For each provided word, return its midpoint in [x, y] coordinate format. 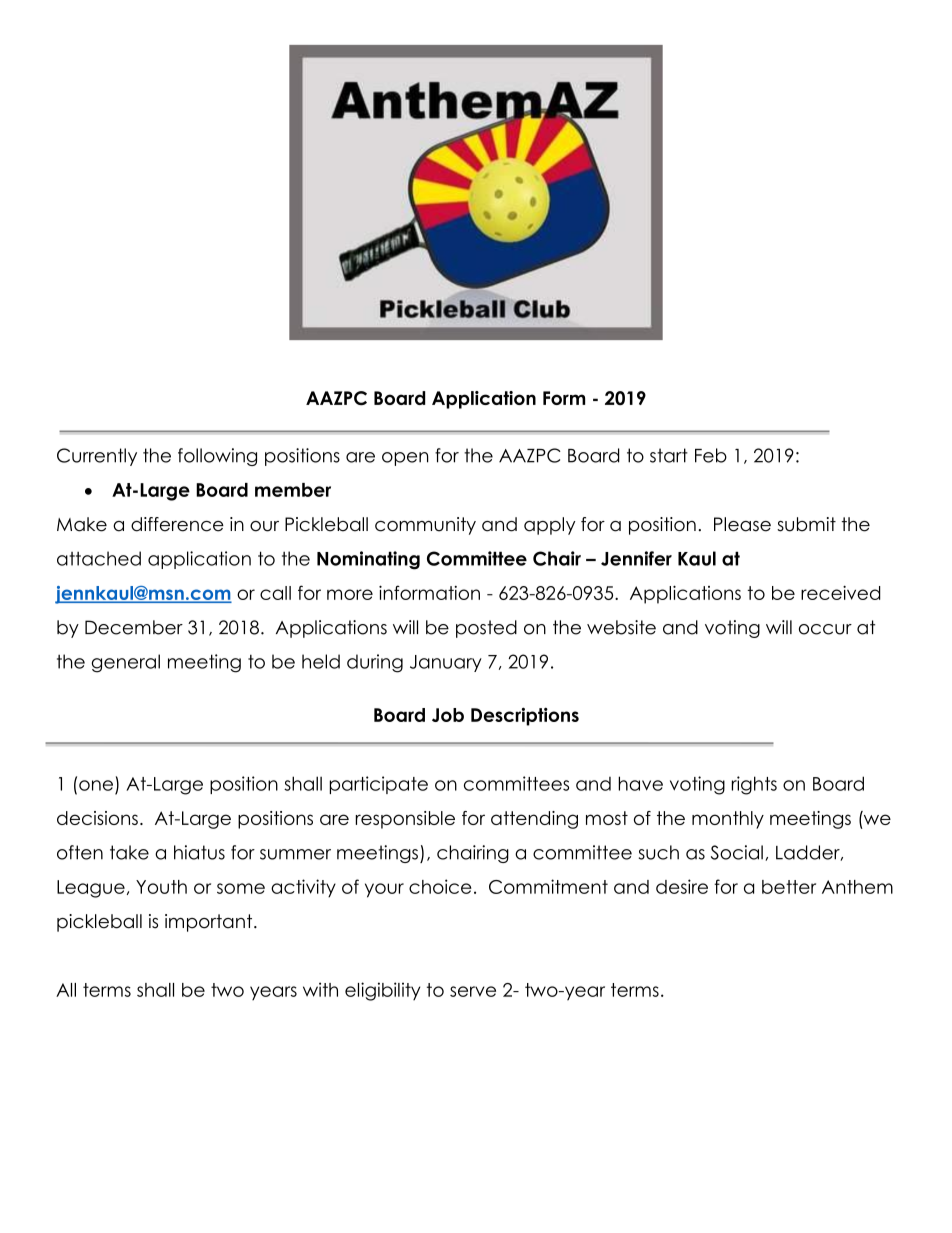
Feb [711, 455]
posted [486, 629]
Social [737, 852]
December [134, 627]
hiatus [199, 852]
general [125, 663]
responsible [405, 820]
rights [754, 785]
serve [473, 991]
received [841, 592]
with [320, 989]
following [217, 457]
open [405, 459]
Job [448, 715]
